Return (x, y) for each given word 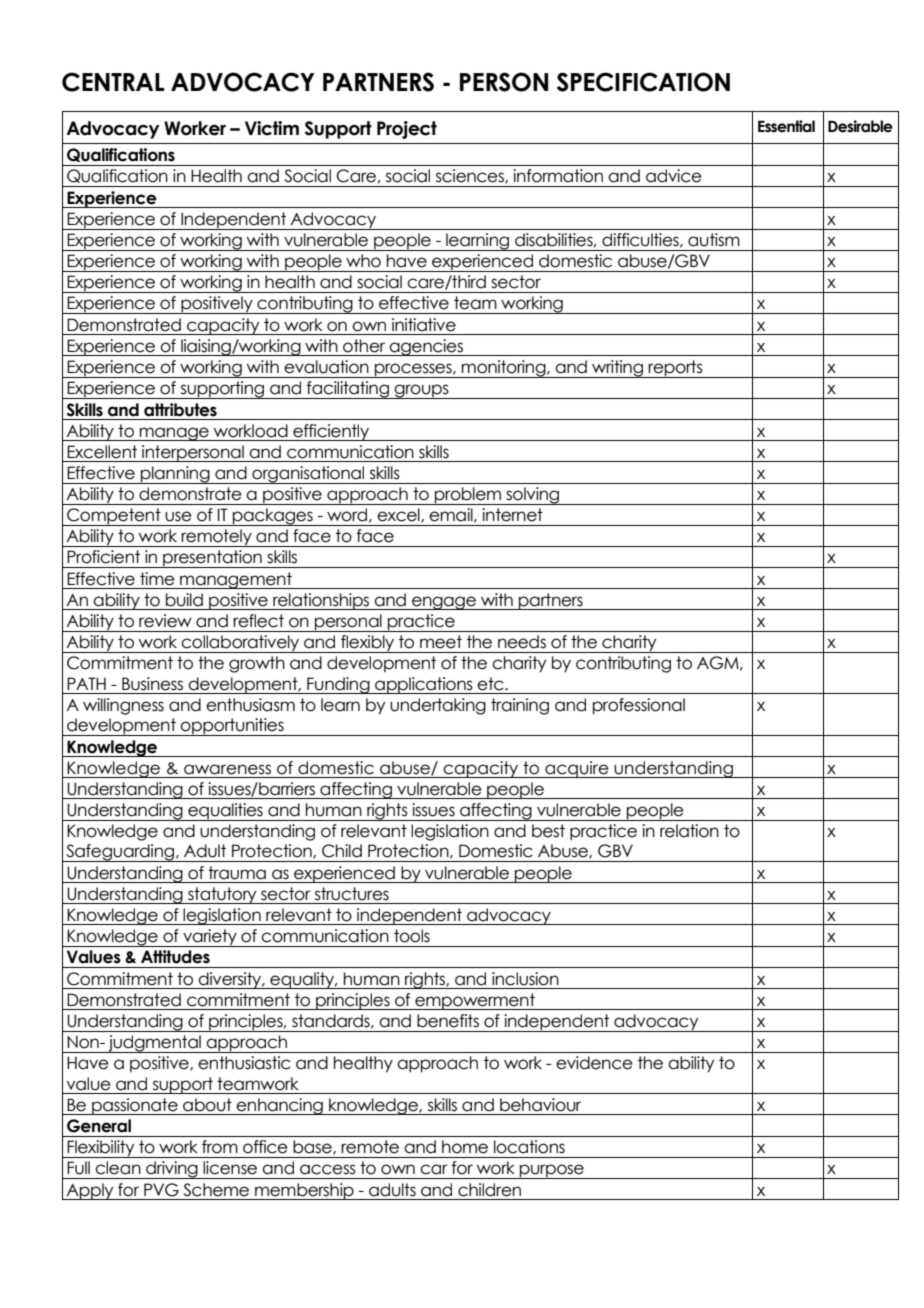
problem (468, 496)
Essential (786, 126)
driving (172, 1170)
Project (407, 130)
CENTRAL (113, 82)
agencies (426, 347)
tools (412, 936)
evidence (594, 1063)
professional (639, 706)
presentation (212, 559)
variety (210, 938)
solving (533, 496)
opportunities (232, 727)
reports (676, 369)
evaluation (326, 367)
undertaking (438, 706)
